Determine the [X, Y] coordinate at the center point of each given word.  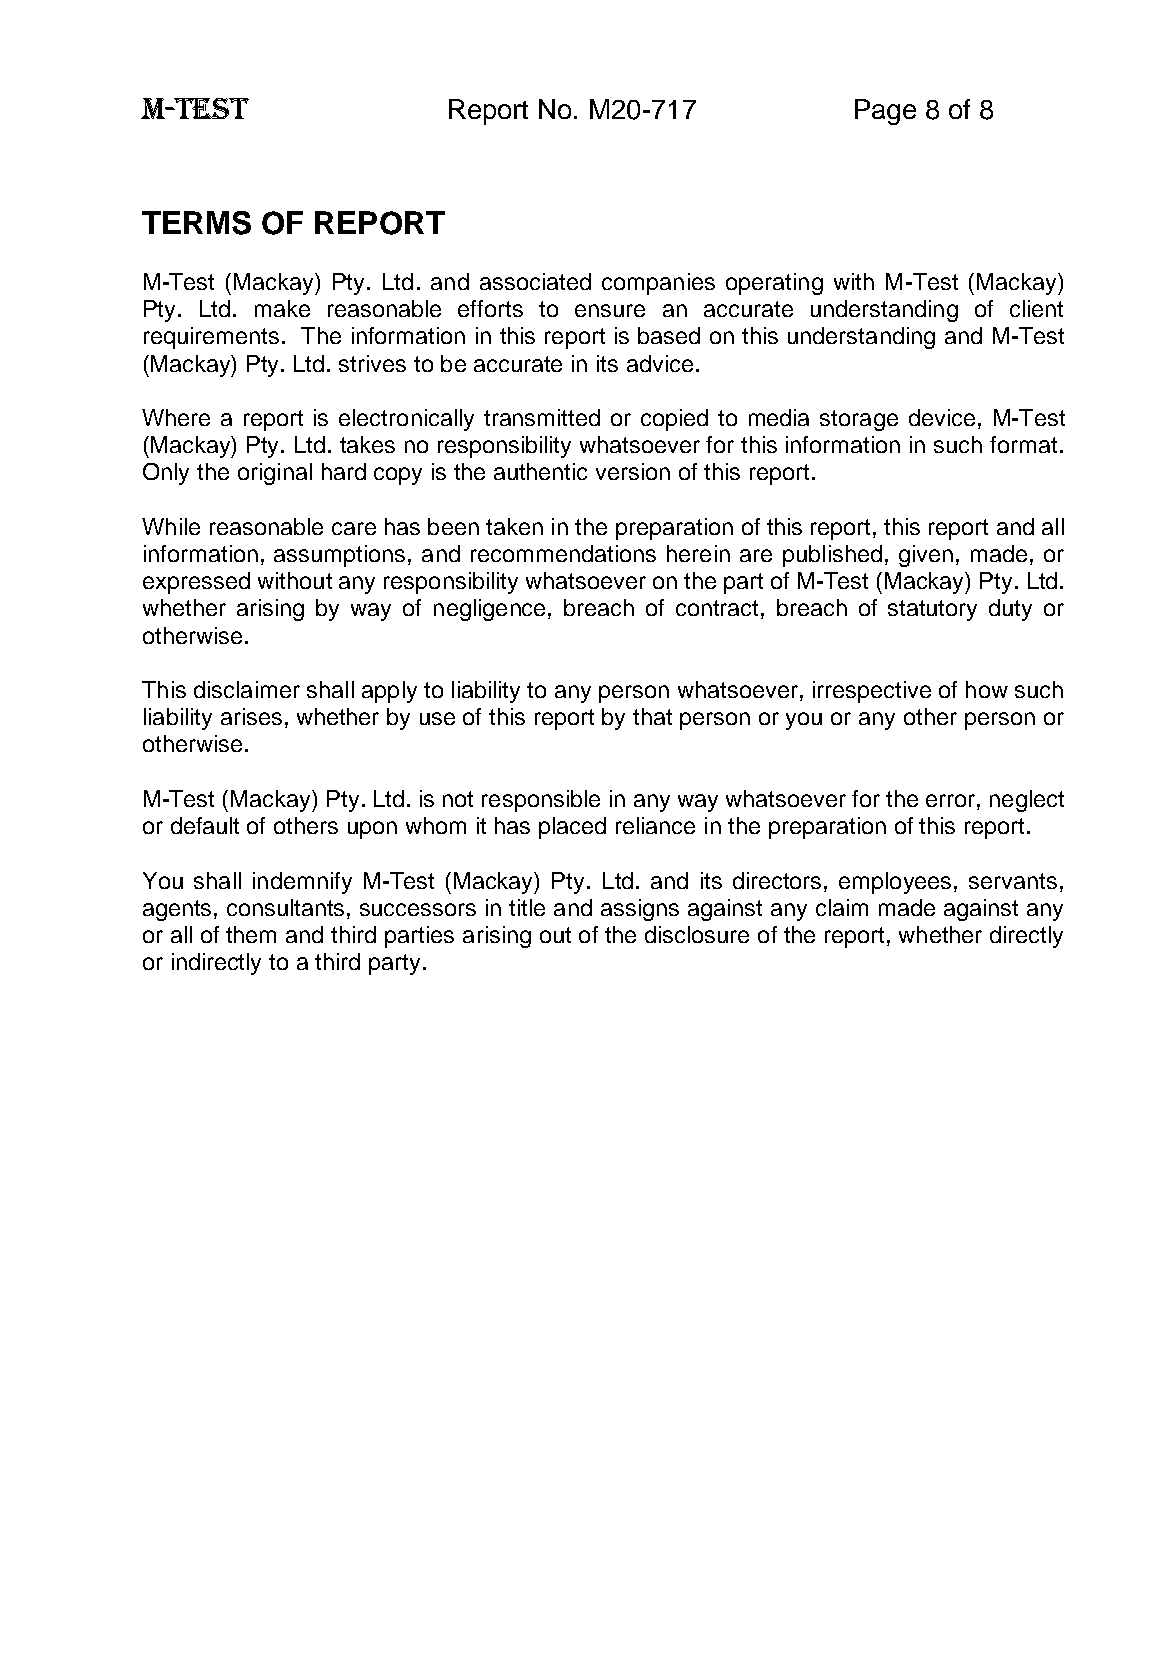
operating [774, 284]
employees [897, 883]
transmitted [542, 417]
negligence [491, 610]
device [942, 417]
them [251, 934]
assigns [640, 910]
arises [251, 716]
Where [176, 417]
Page [885, 112]
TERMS [196, 223]
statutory [932, 610]
